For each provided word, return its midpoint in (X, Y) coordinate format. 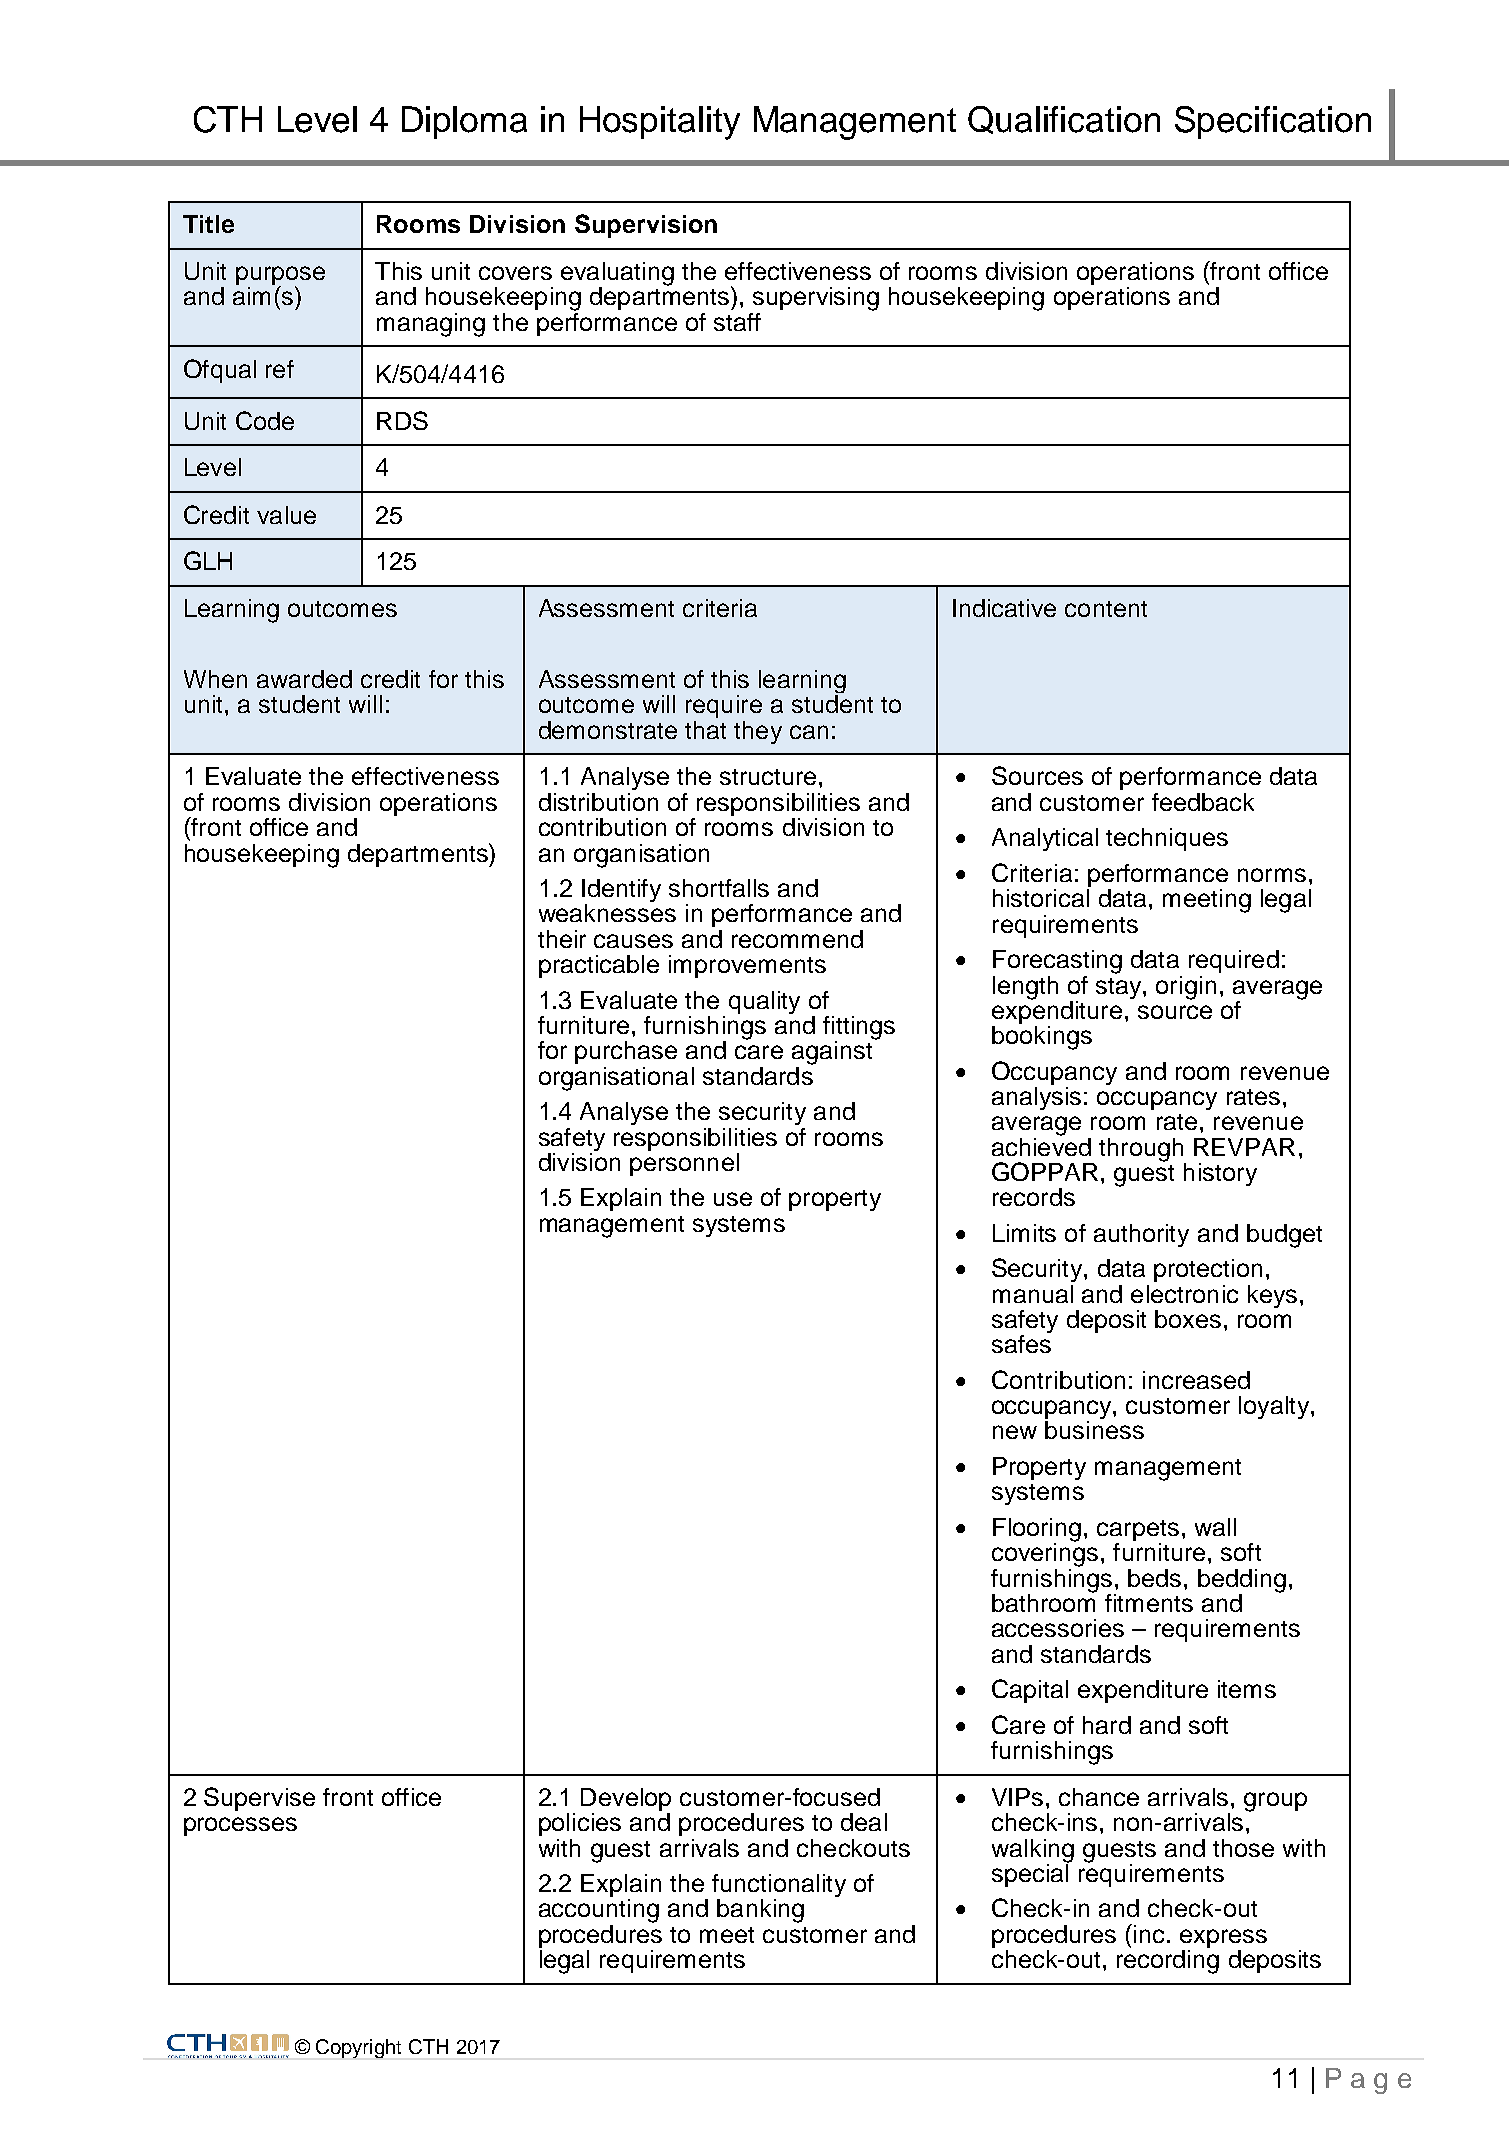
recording (1168, 1962)
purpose (280, 277)
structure (768, 777)
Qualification (1064, 120)
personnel (684, 1163)
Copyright (358, 2048)
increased (1196, 1380)
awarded (304, 679)
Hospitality (660, 123)
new (1015, 1432)
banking (760, 1911)
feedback (1203, 802)
